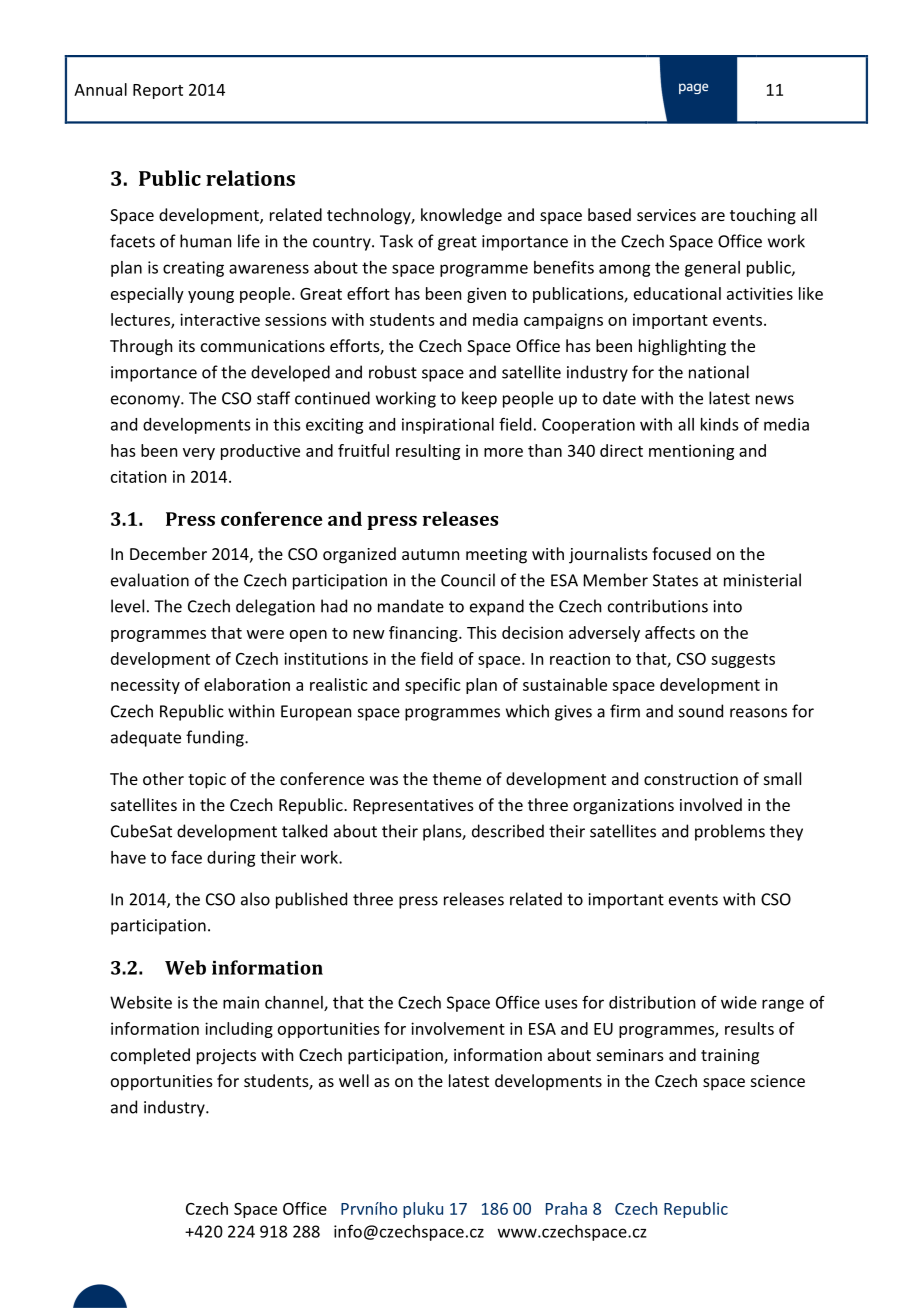  I want to click on economy, so click(146, 401).
